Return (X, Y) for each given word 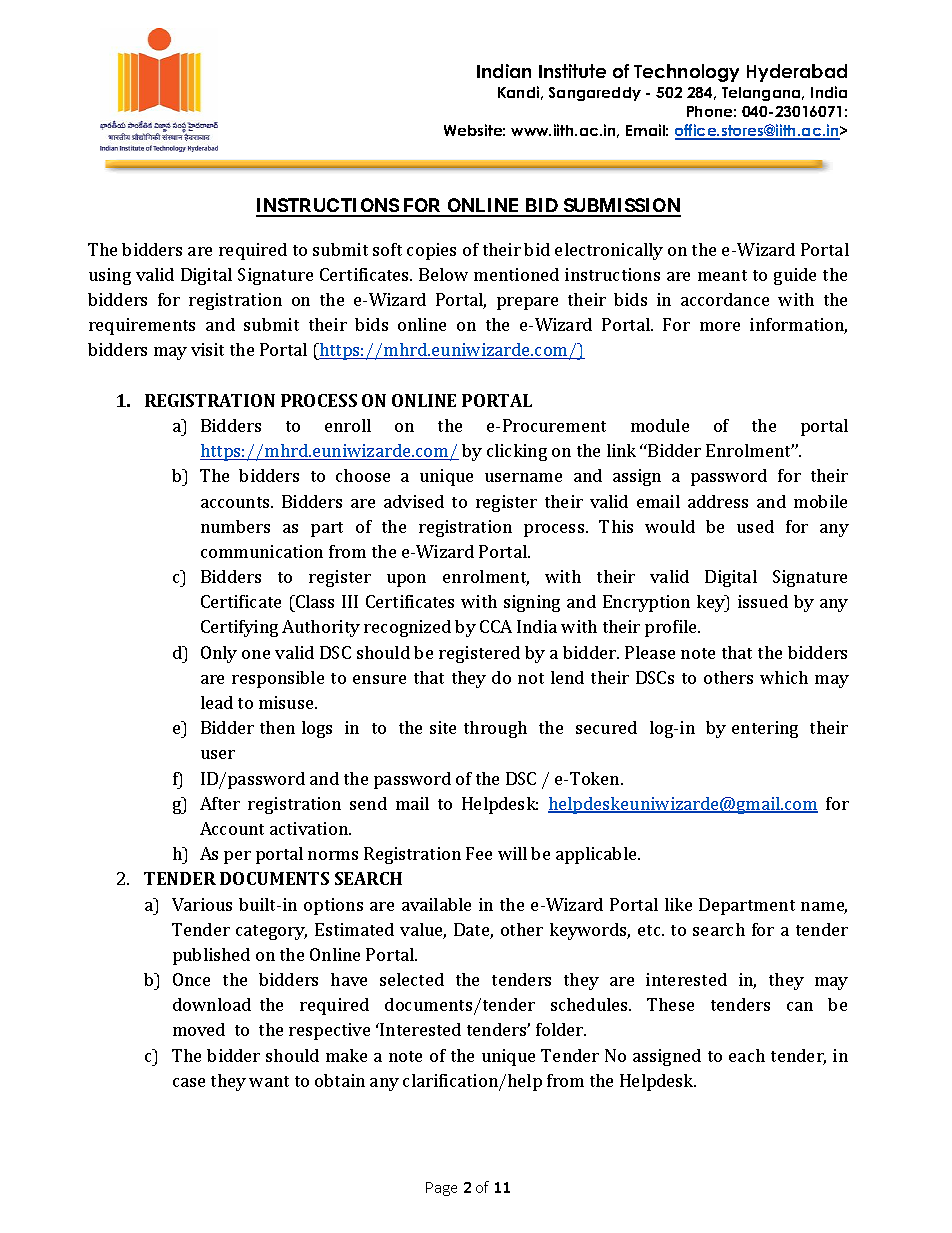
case (189, 1082)
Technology (686, 73)
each (747, 1055)
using (110, 276)
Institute (572, 71)
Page (441, 1189)
